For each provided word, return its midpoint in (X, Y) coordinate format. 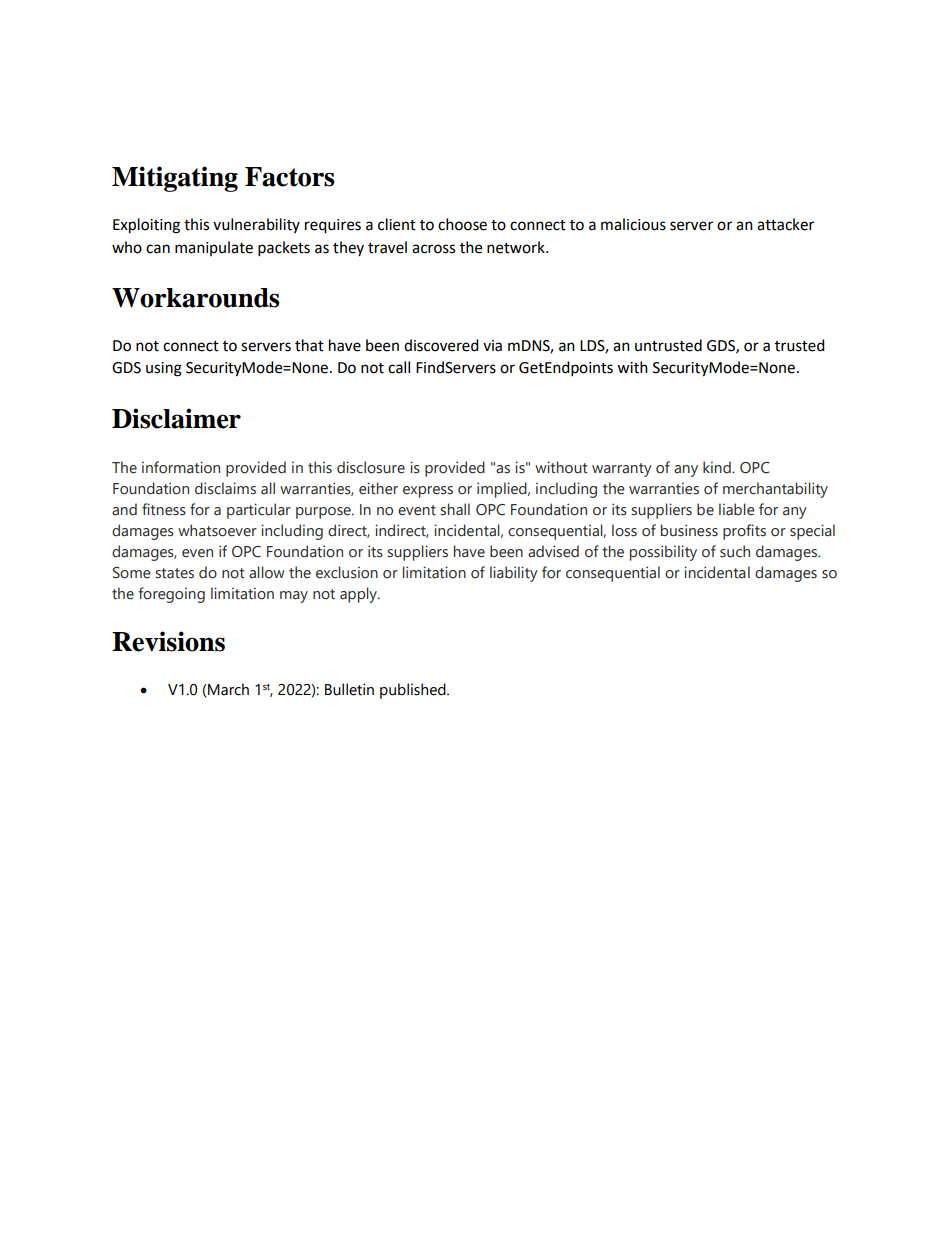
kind (718, 467)
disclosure (371, 467)
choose (462, 224)
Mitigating (175, 179)
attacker (785, 224)
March (227, 689)
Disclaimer (176, 418)
